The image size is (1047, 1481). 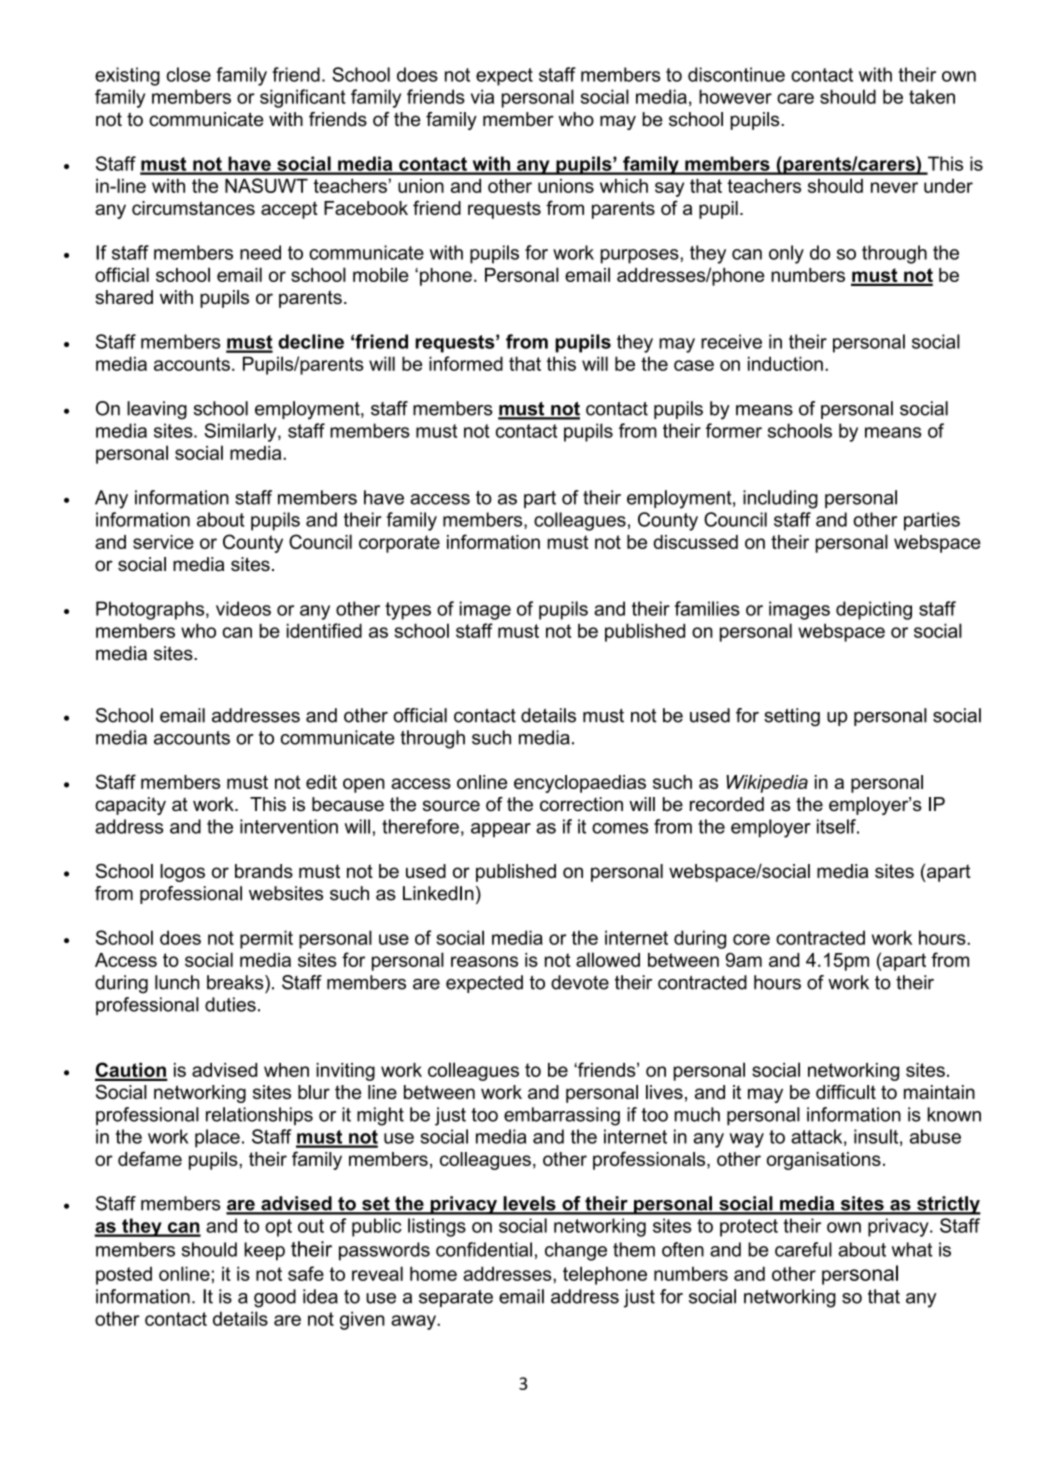 I want to click on via, so click(x=482, y=96).
